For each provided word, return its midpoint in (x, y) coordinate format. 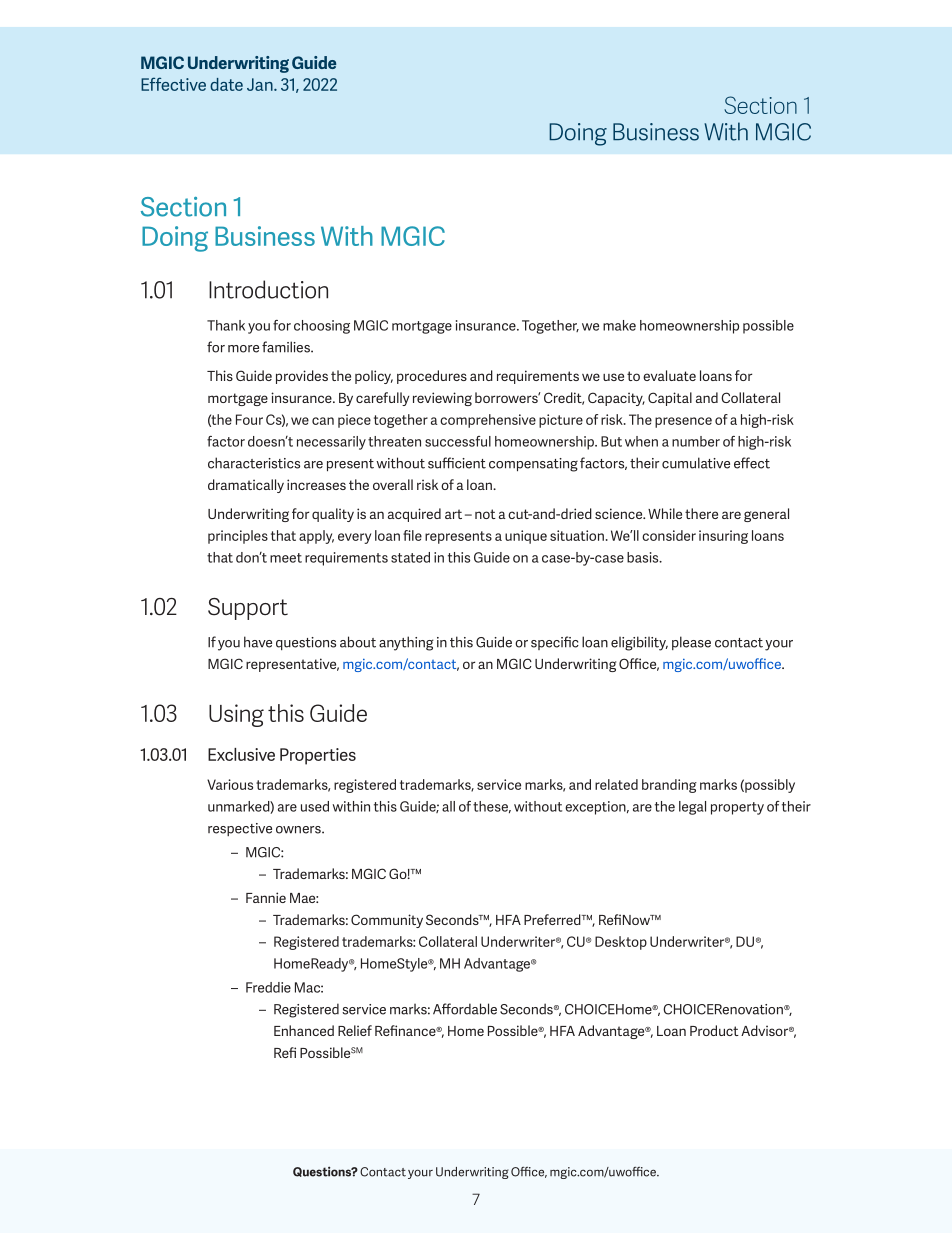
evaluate (669, 375)
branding (669, 786)
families (287, 347)
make (619, 325)
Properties (318, 756)
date (226, 84)
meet (286, 558)
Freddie (268, 987)
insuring (723, 537)
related (616, 784)
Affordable (465, 1009)
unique (526, 537)
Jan (261, 84)
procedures (432, 377)
